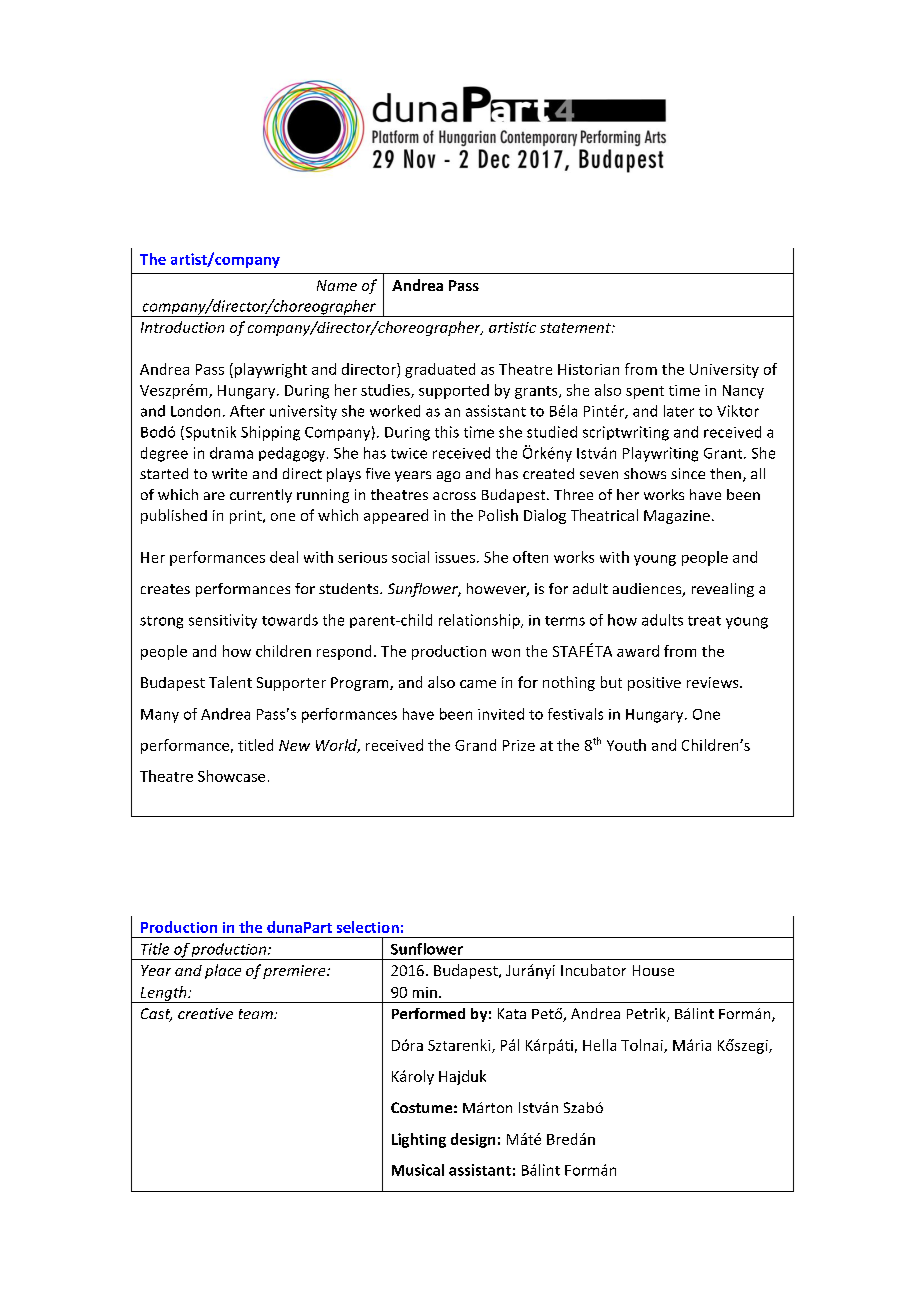  I want to click on sensitivity, so click(223, 621).
